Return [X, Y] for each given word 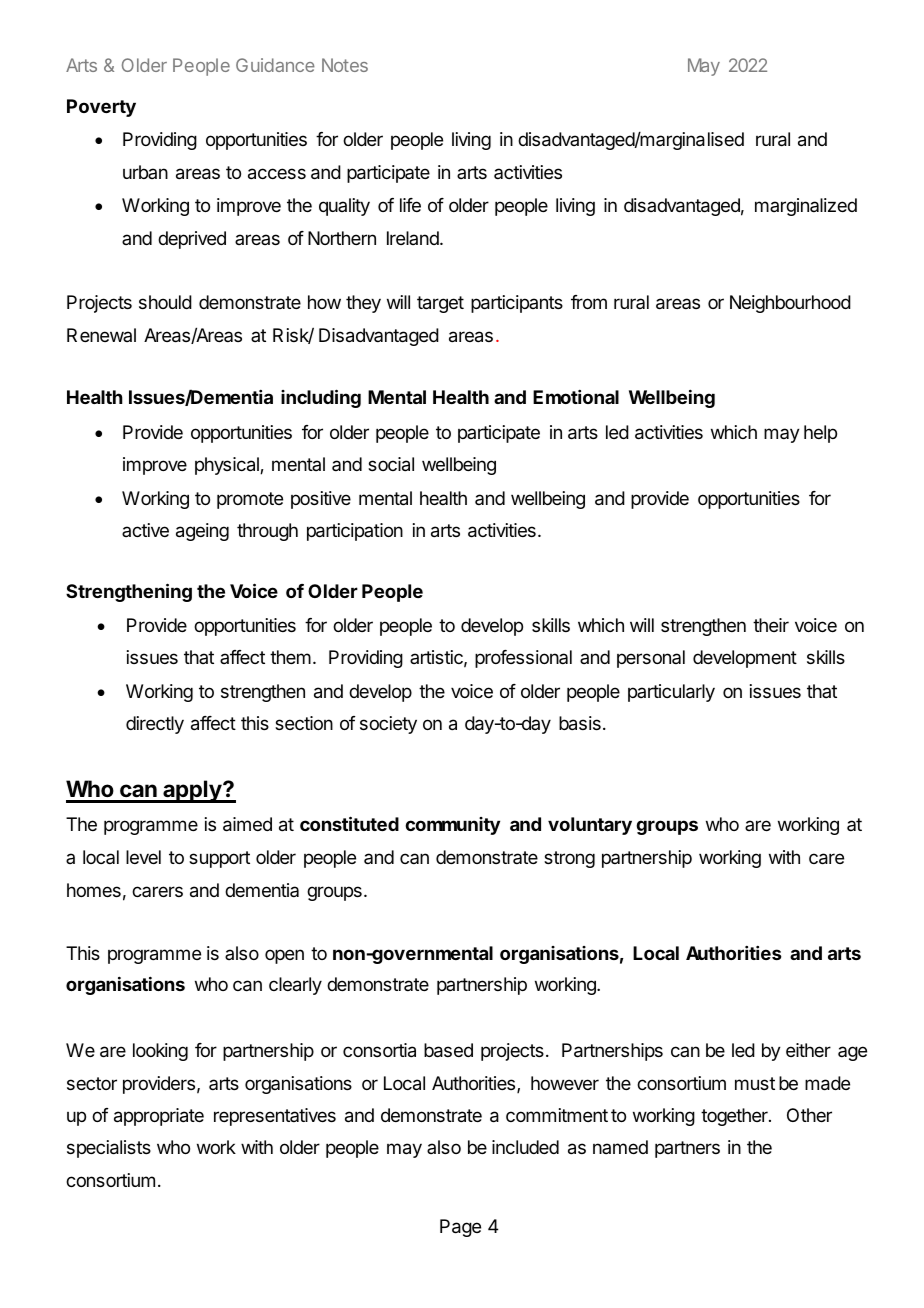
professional [523, 659]
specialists [109, 1149]
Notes [345, 65]
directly [155, 725]
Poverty [101, 108]
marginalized [806, 207]
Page [460, 1228]
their [771, 625]
